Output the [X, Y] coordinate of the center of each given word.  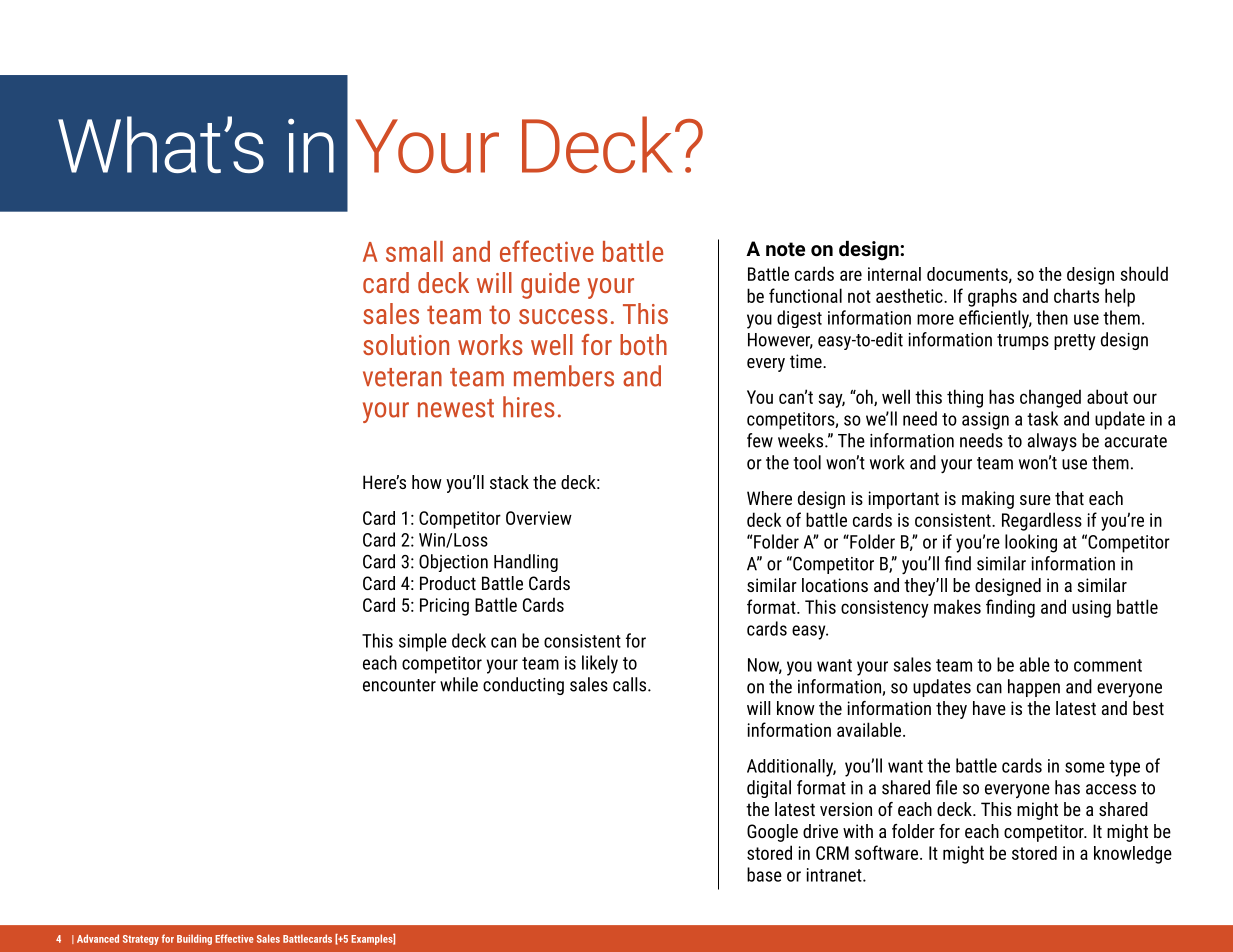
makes [957, 606]
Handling [526, 563]
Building [194, 939]
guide [550, 285]
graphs [992, 297]
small [414, 251]
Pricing [444, 607]
